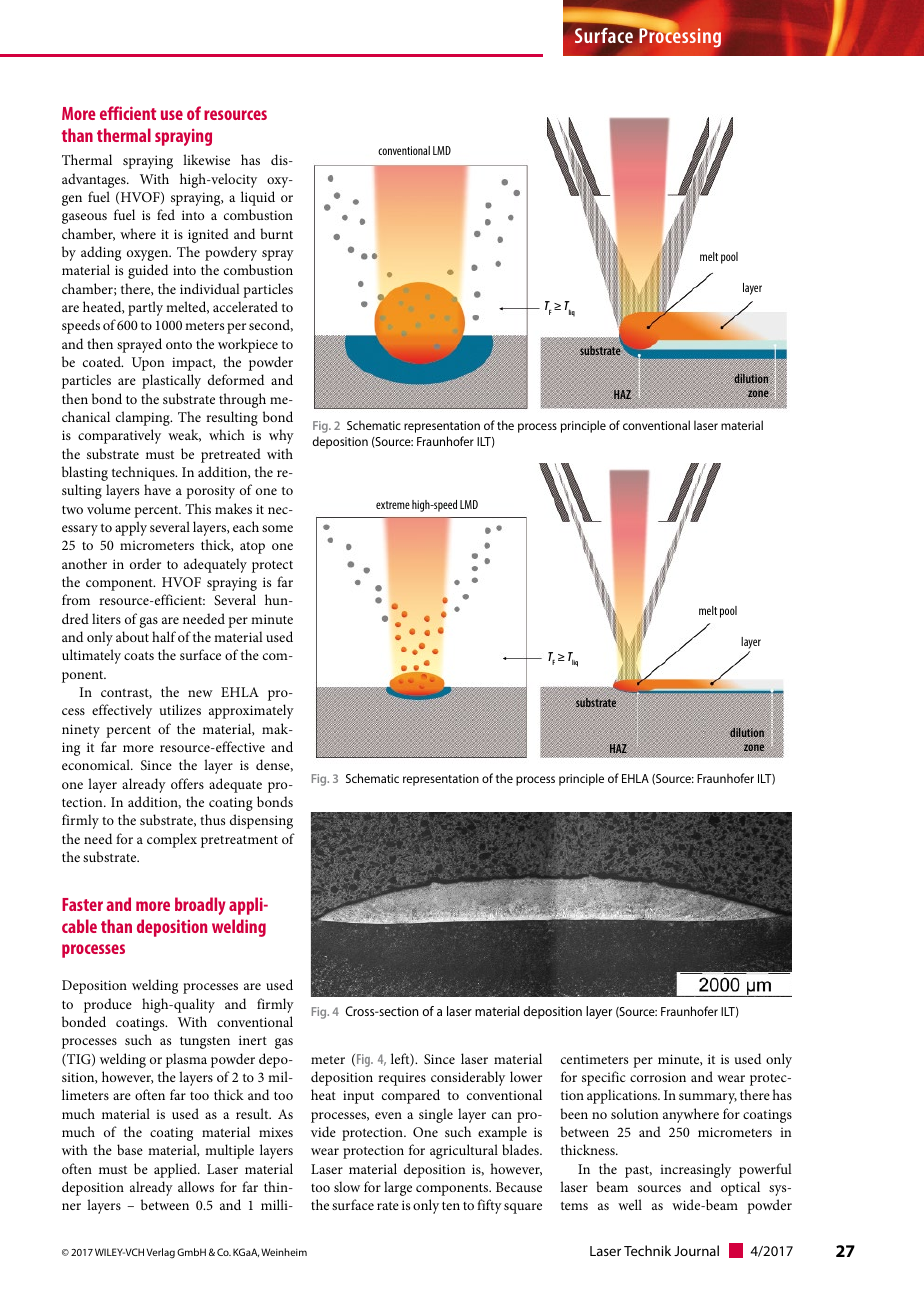  I want to click on dispensing, so click(261, 821).
